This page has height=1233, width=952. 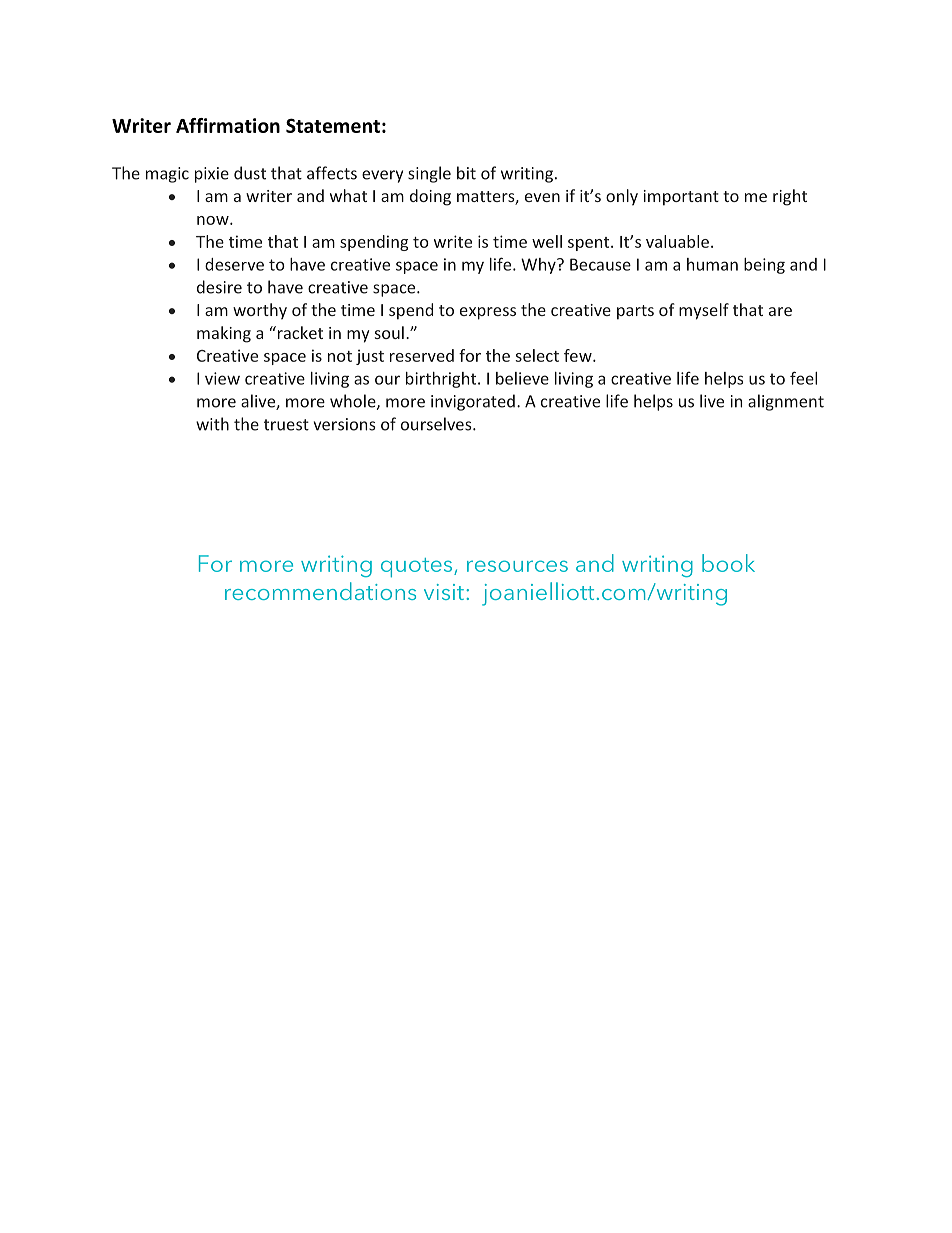 What do you see at coordinates (537, 355) in the page?
I see `select` at bounding box center [537, 355].
